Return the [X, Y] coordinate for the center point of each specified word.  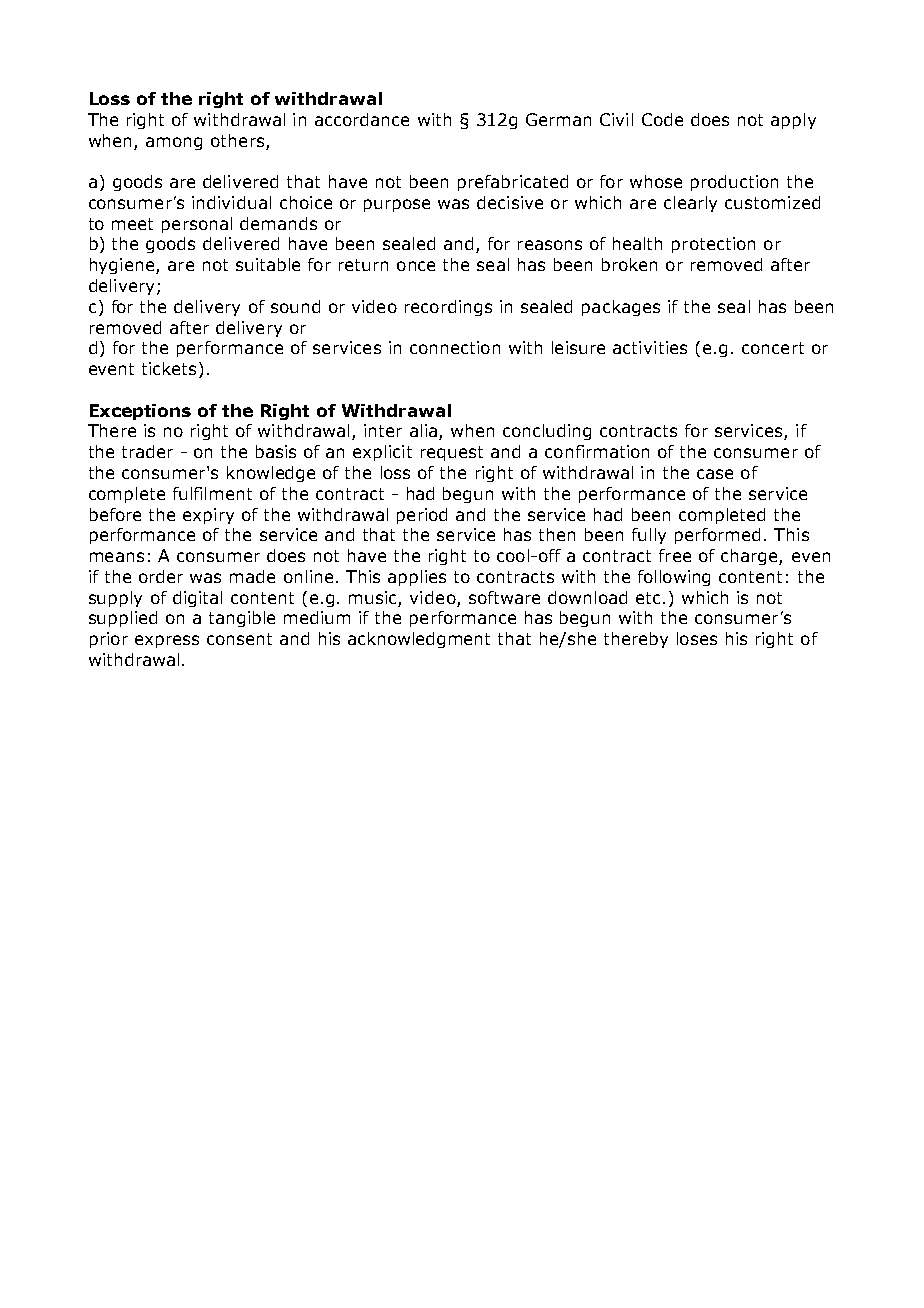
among [174, 143]
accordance [362, 119]
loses [697, 638]
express [167, 641]
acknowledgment [419, 640]
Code [662, 119]
